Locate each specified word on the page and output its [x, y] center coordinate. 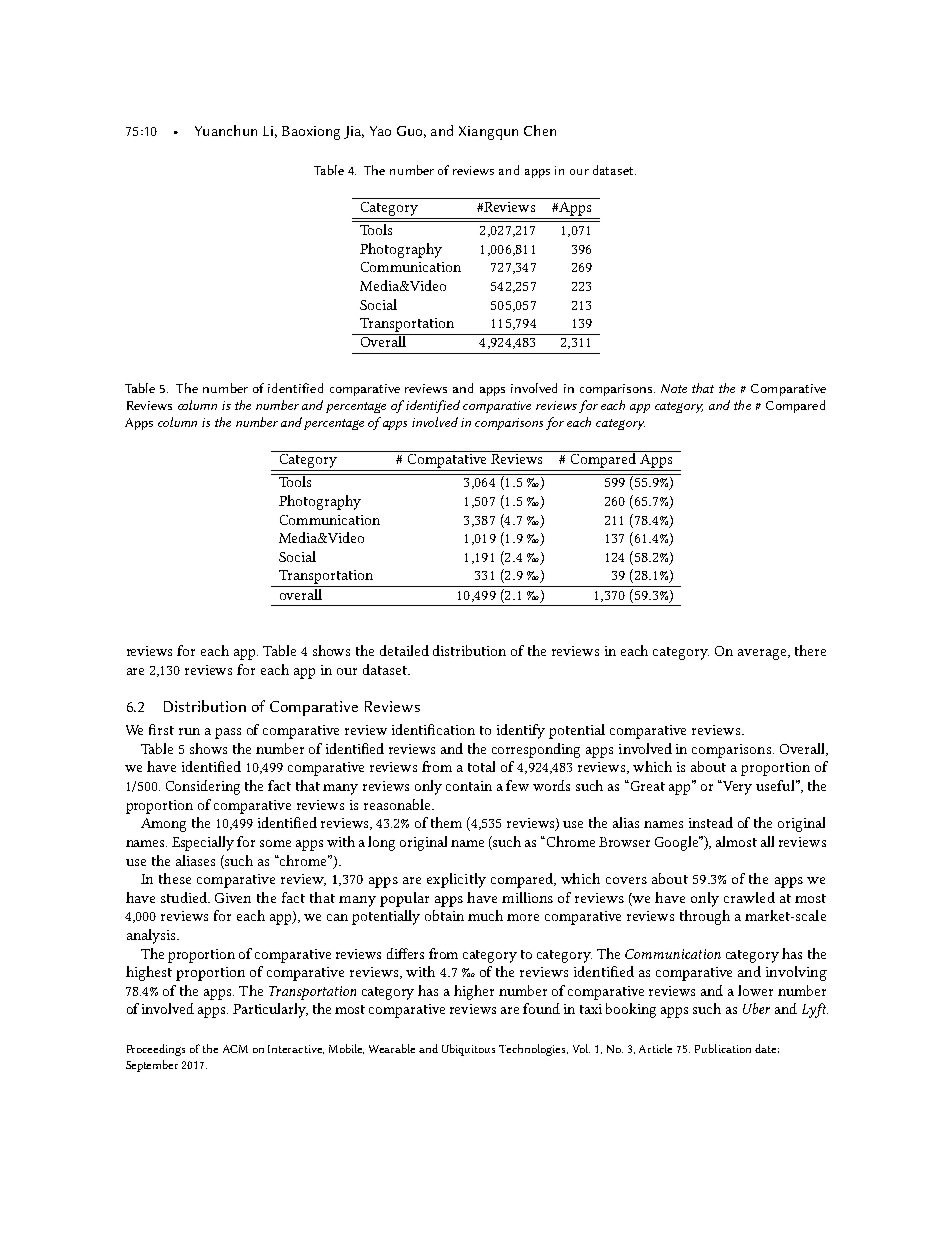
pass [228, 733]
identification [433, 729]
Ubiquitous [468, 1050]
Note [674, 388]
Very [737, 788]
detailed [404, 650]
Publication [723, 1048]
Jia [354, 132]
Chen [540, 130]
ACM [235, 1049]
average [763, 654]
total [481, 766]
